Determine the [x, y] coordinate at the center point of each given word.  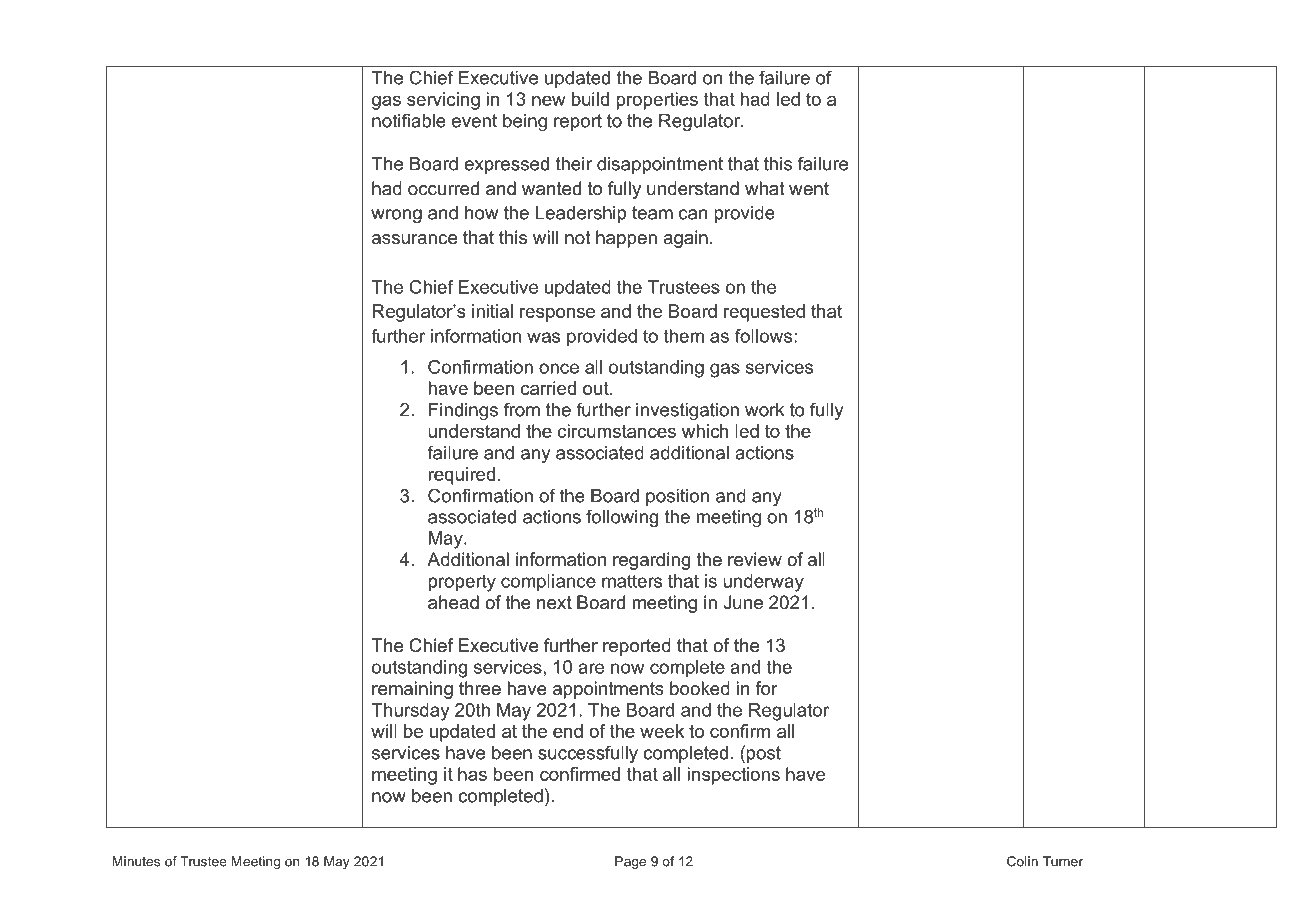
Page [630, 862]
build [590, 99]
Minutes [136, 861]
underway [763, 583]
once [559, 368]
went [809, 188]
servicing [443, 101]
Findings [463, 411]
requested [764, 313]
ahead [453, 602]
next [554, 602]
